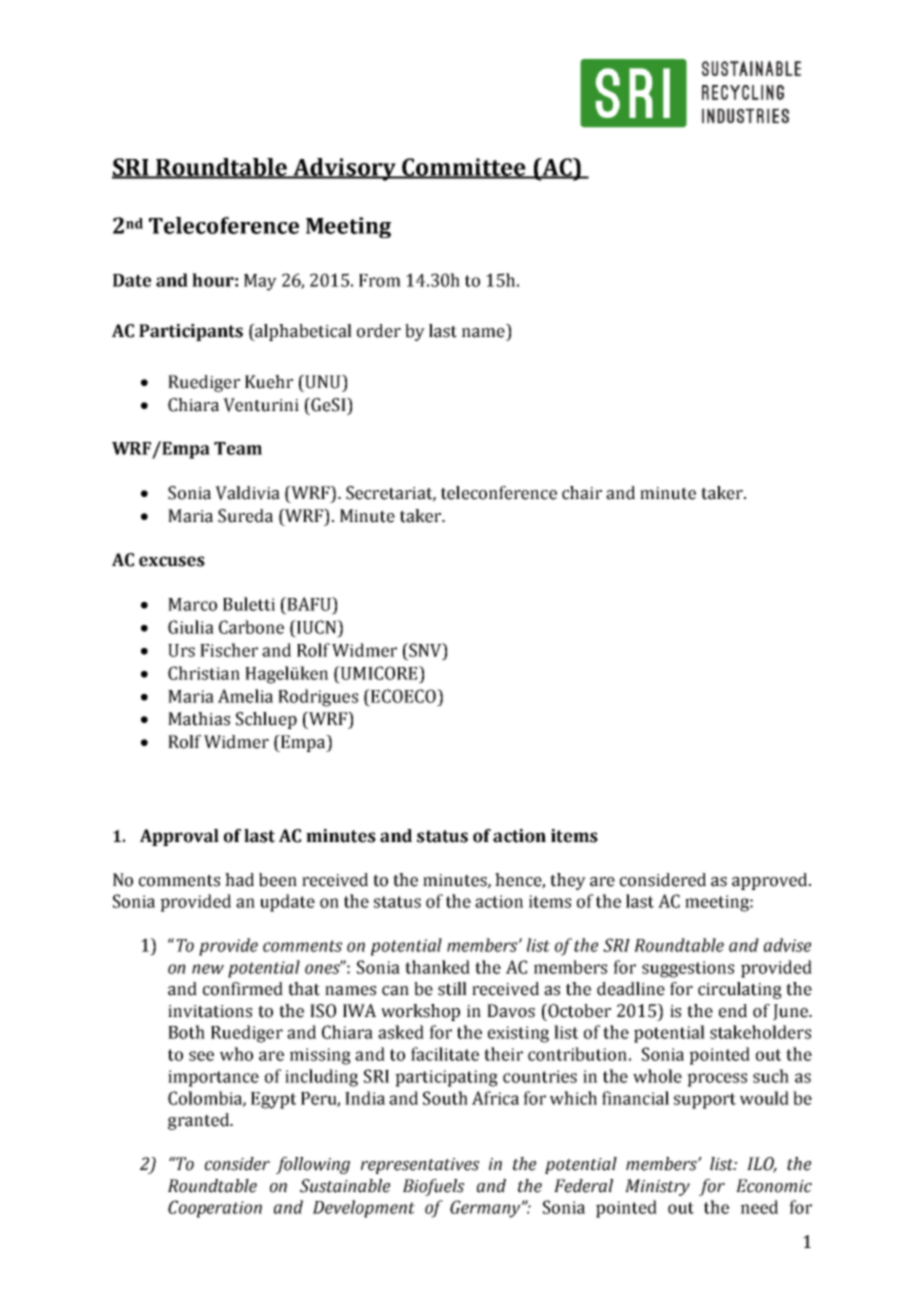 The height and width of the screenshot is (1308, 924). What do you see at coordinates (208, 969) in the screenshot?
I see `new` at bounding box center [208, 969].
